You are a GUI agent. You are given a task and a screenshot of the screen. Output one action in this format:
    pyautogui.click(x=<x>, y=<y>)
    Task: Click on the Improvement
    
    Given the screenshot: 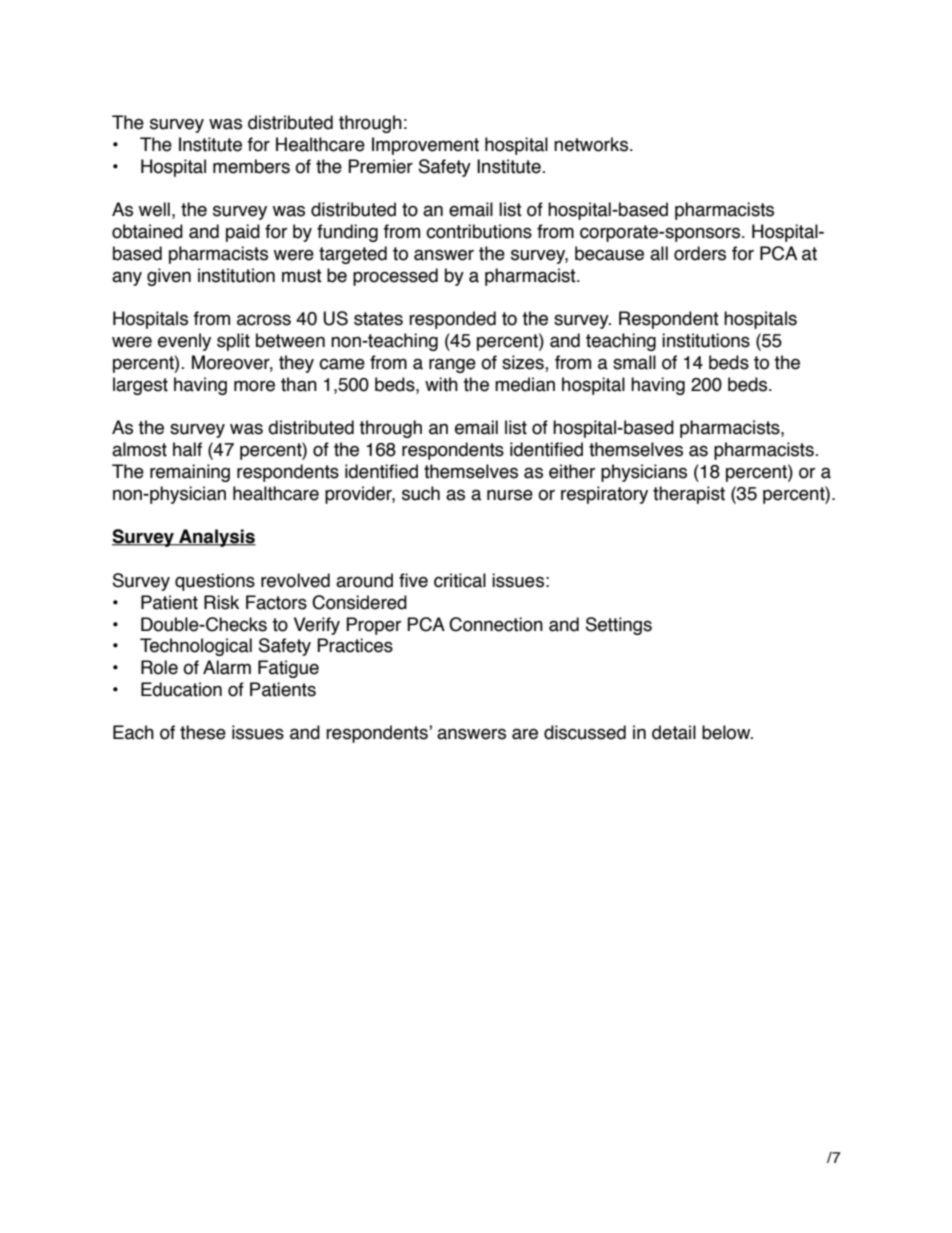 What is the action you would take?
    pyautogui.click(x=425, y=146)
